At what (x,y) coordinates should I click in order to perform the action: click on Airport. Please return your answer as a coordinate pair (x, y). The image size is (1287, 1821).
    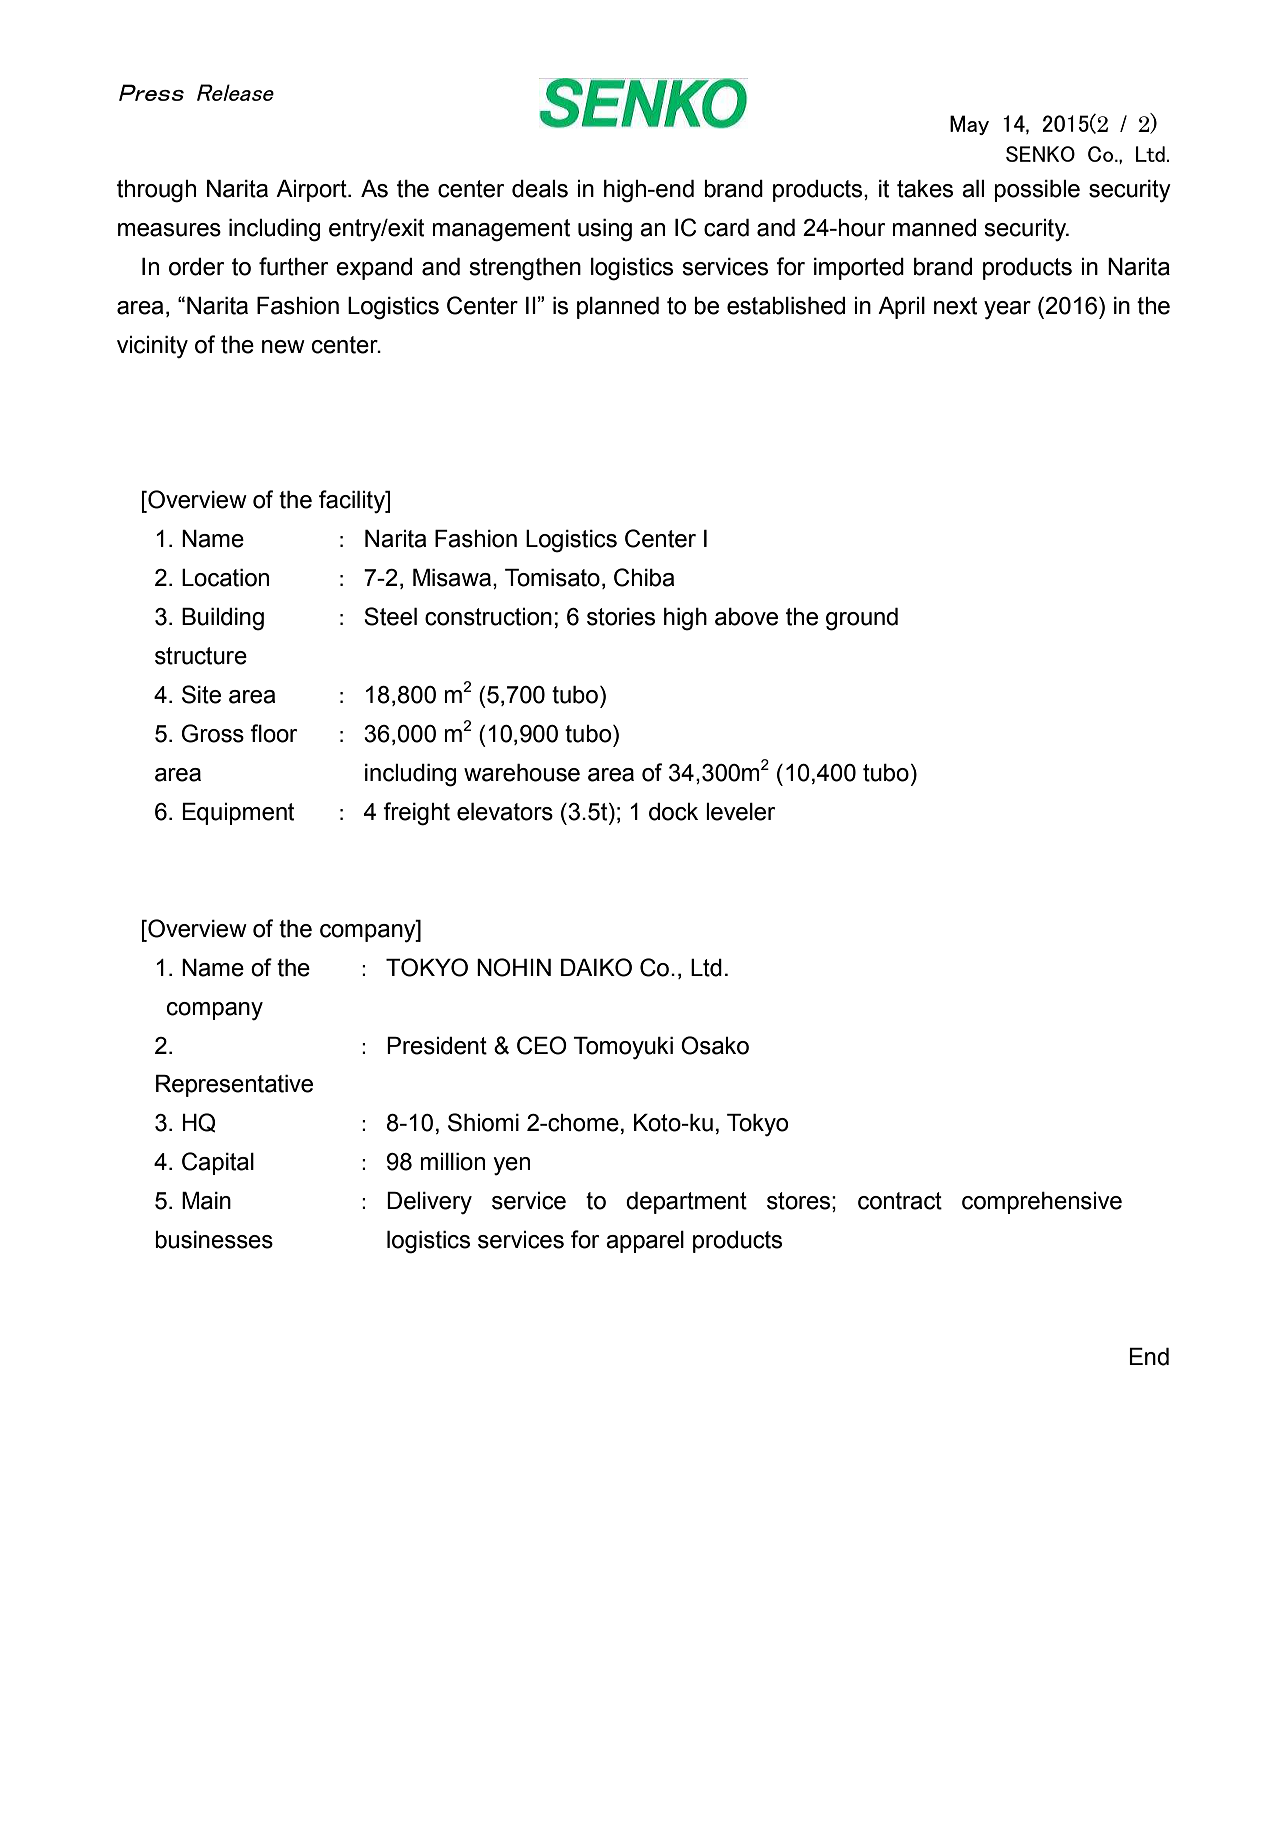
    Looking at the image, I should click on (312, 191).
